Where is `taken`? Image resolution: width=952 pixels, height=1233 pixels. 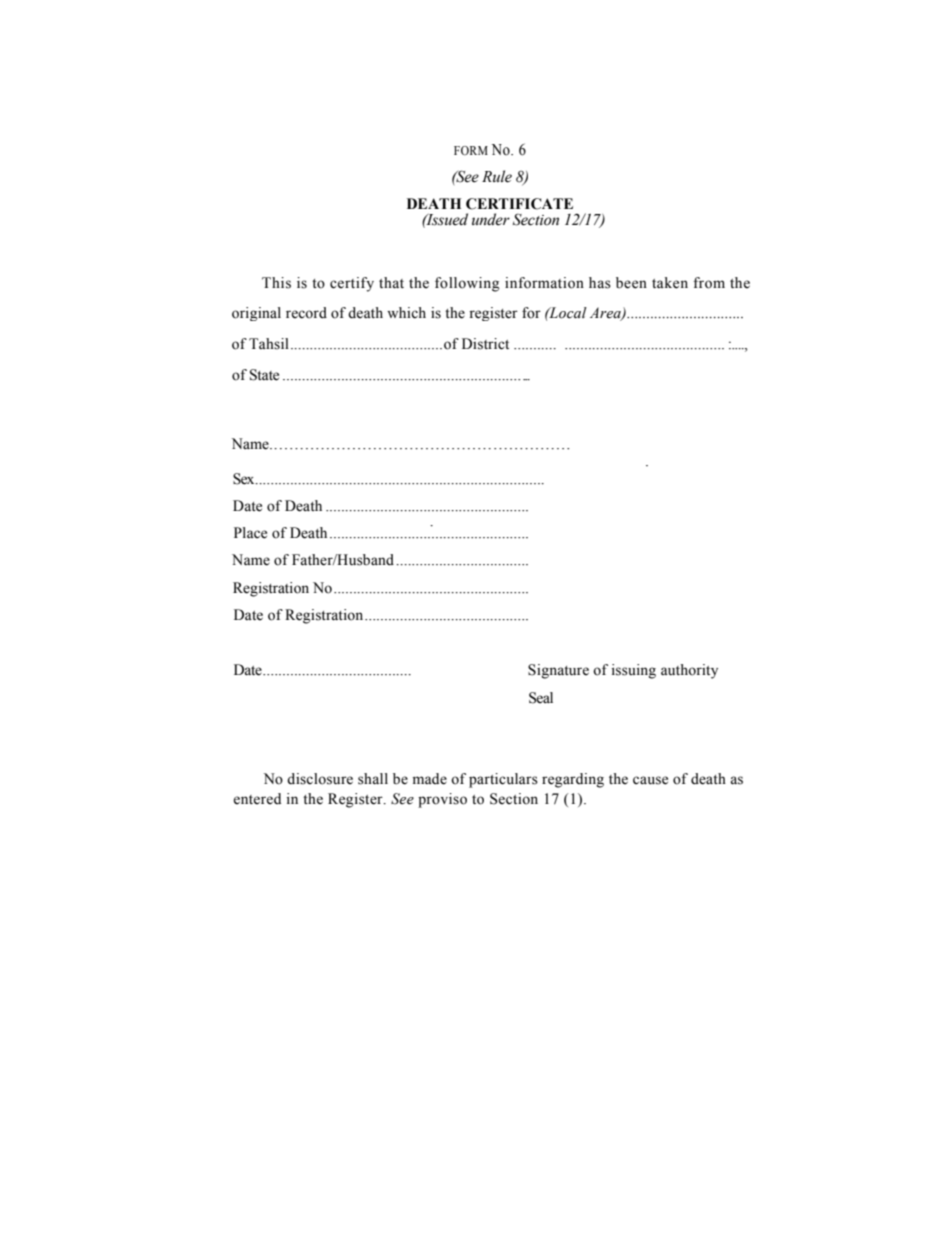 taken is located at coordinates (670, 283).
